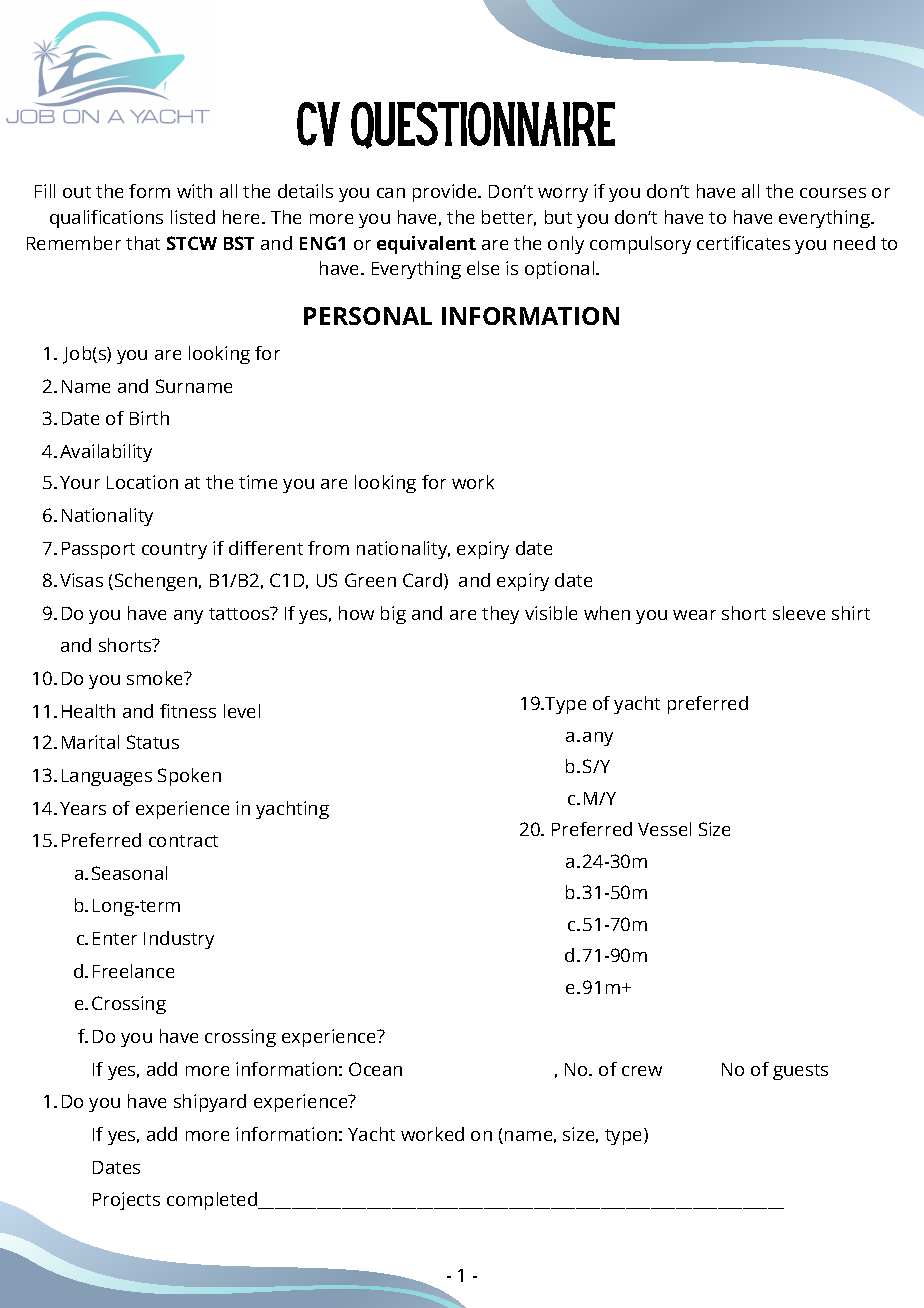  I want to click on courses, so click(833, 193).
